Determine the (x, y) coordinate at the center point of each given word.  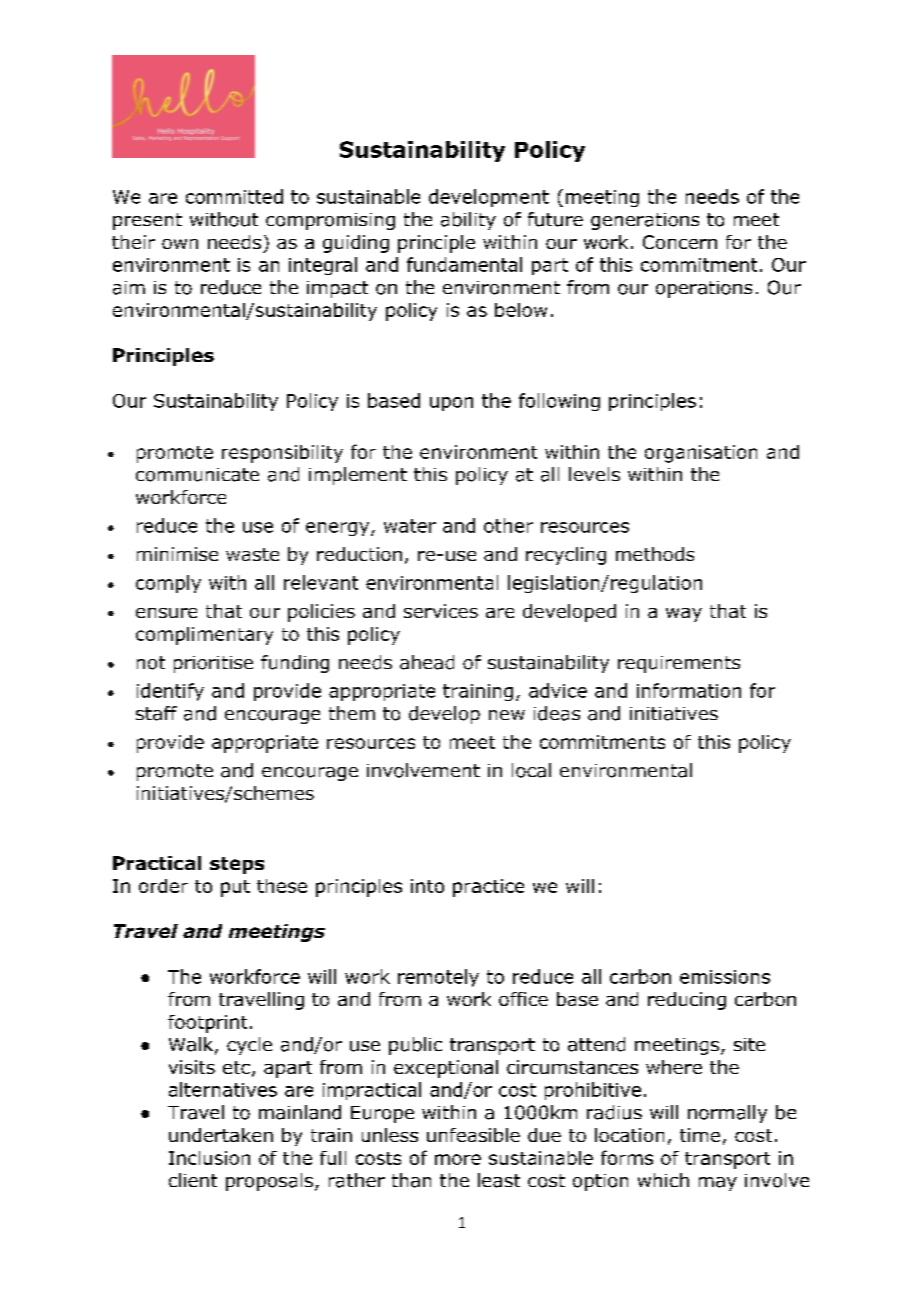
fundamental (464, 264)
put (235, 888)
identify (170, 692)
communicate (197, 475)
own (180, 244)
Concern (680, 242)
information (689, 690)
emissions (725, 977)
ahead (427, 662)
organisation (701, 454)
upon (451, 404)
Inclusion (209, 1158)
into (427, 886)
